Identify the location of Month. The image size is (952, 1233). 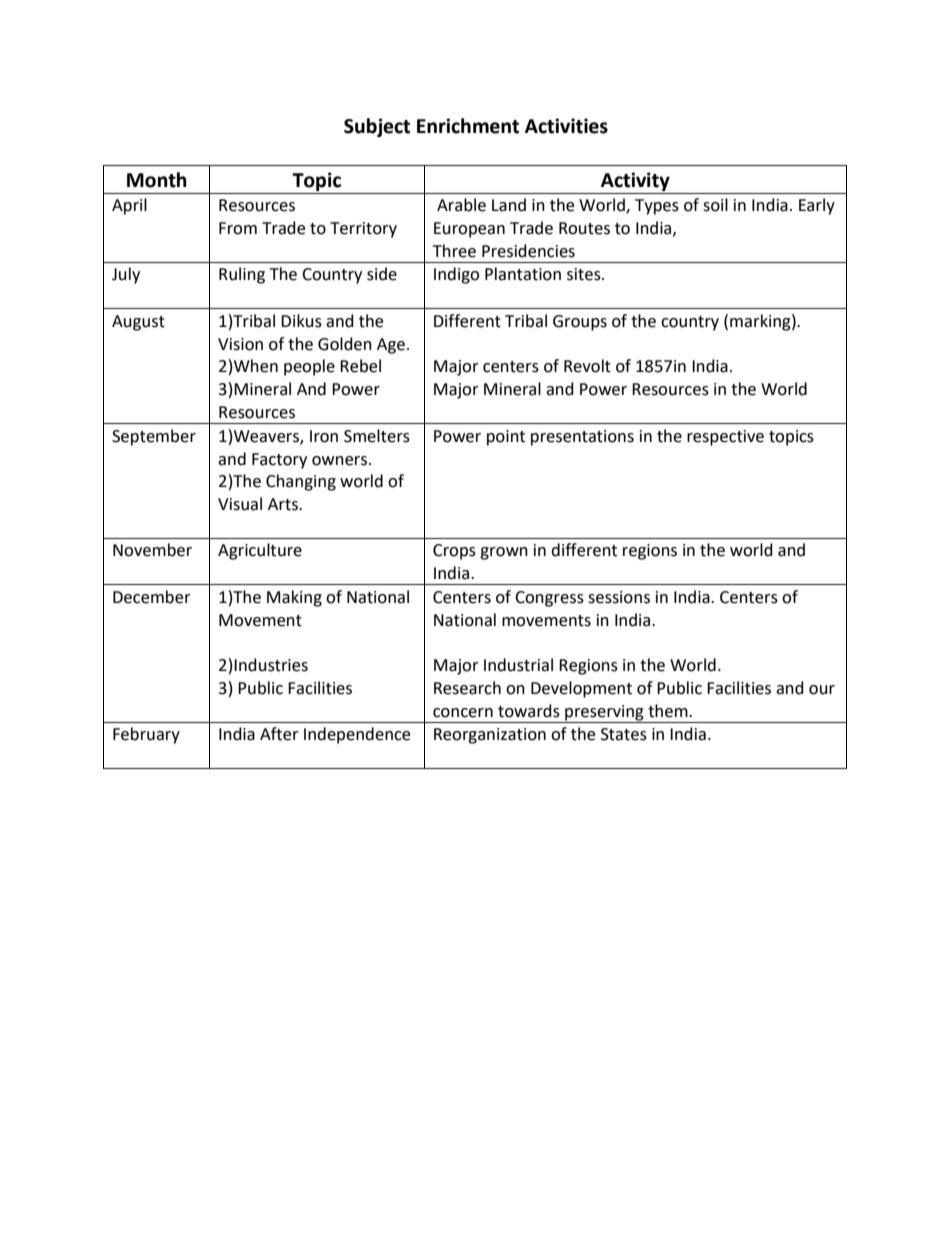
(157, 180).
